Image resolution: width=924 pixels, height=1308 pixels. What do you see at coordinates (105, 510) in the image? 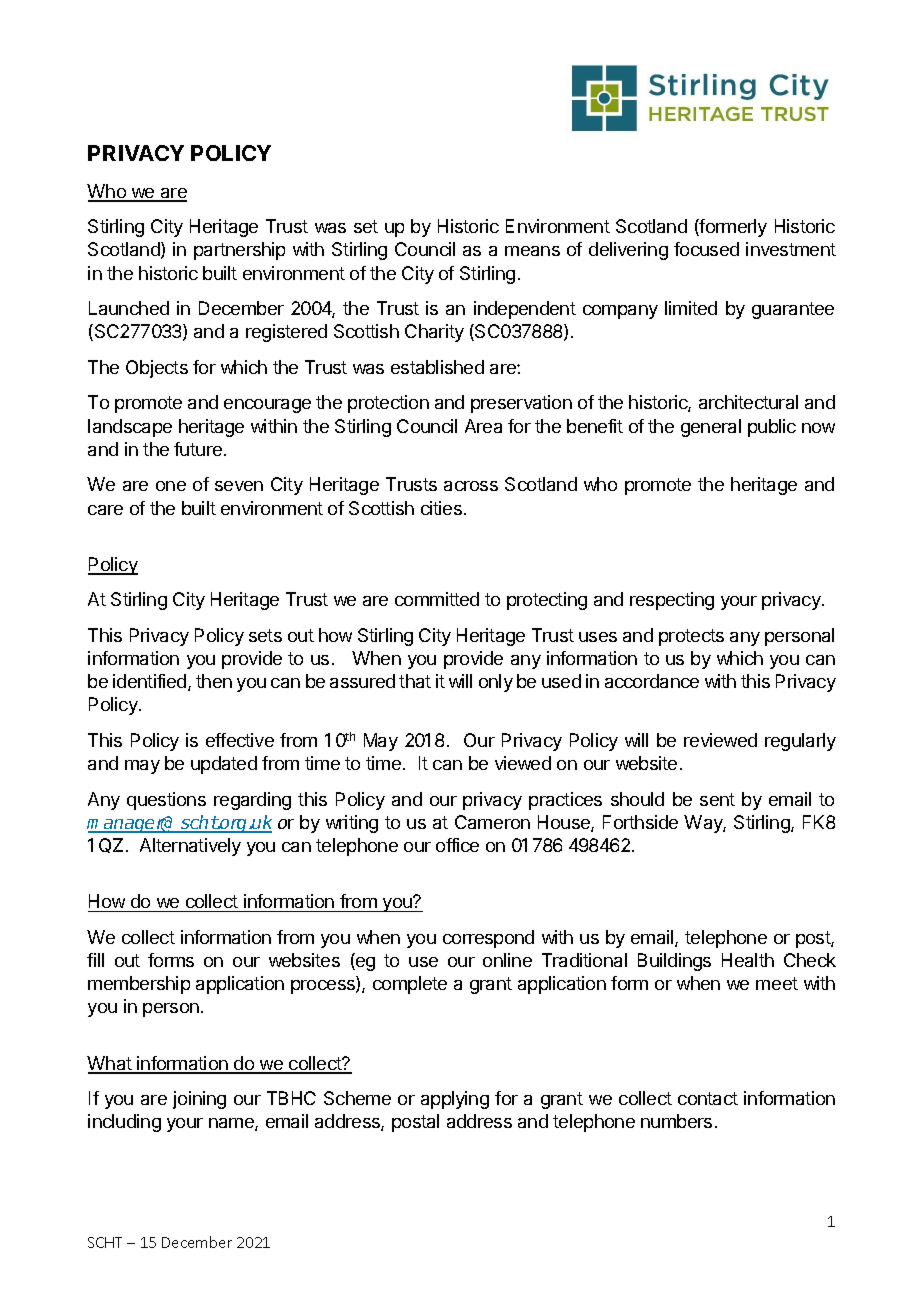
I see `care` at bounding box center [105, 510].
